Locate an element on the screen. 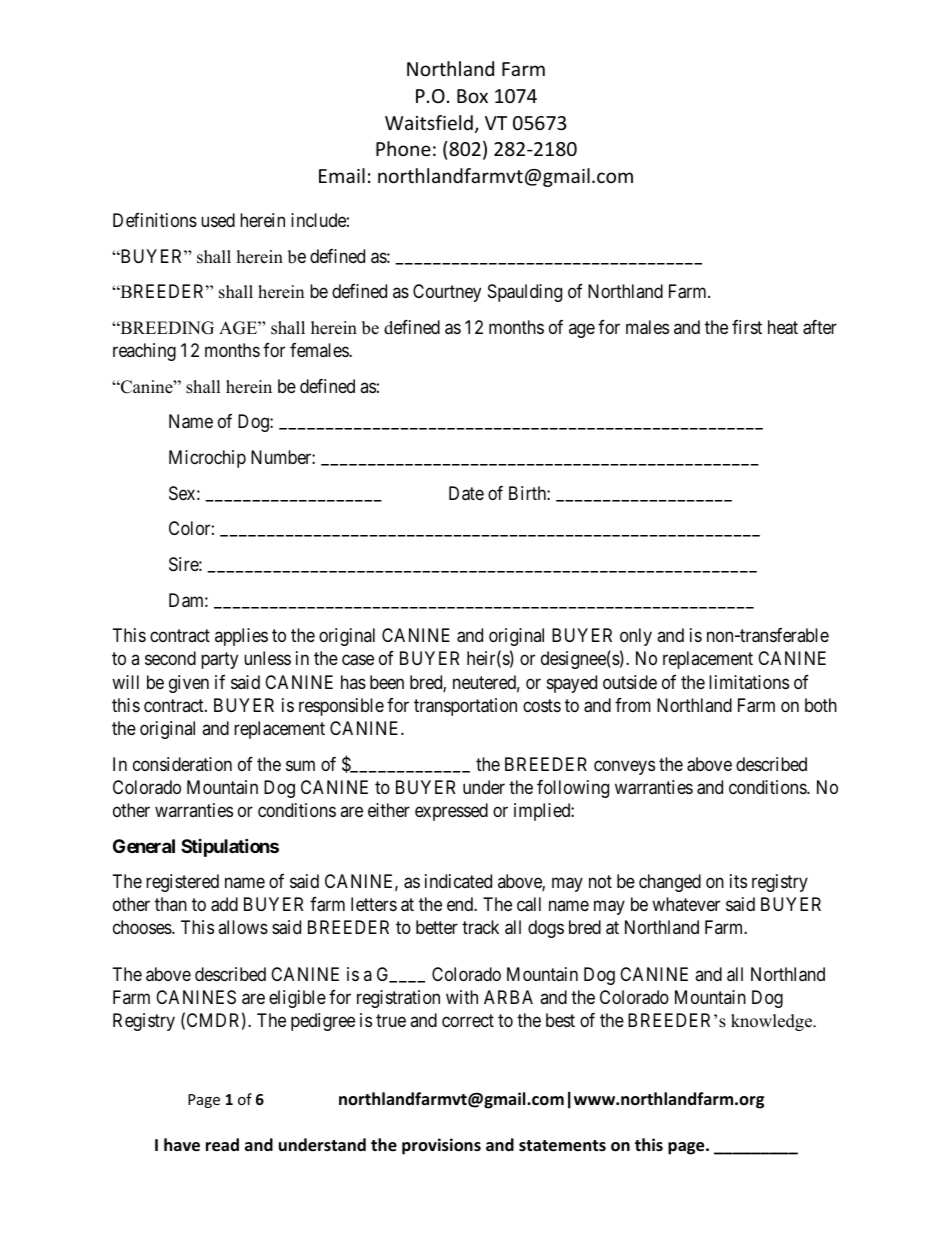  Box is located at coordinates (472, 96).
